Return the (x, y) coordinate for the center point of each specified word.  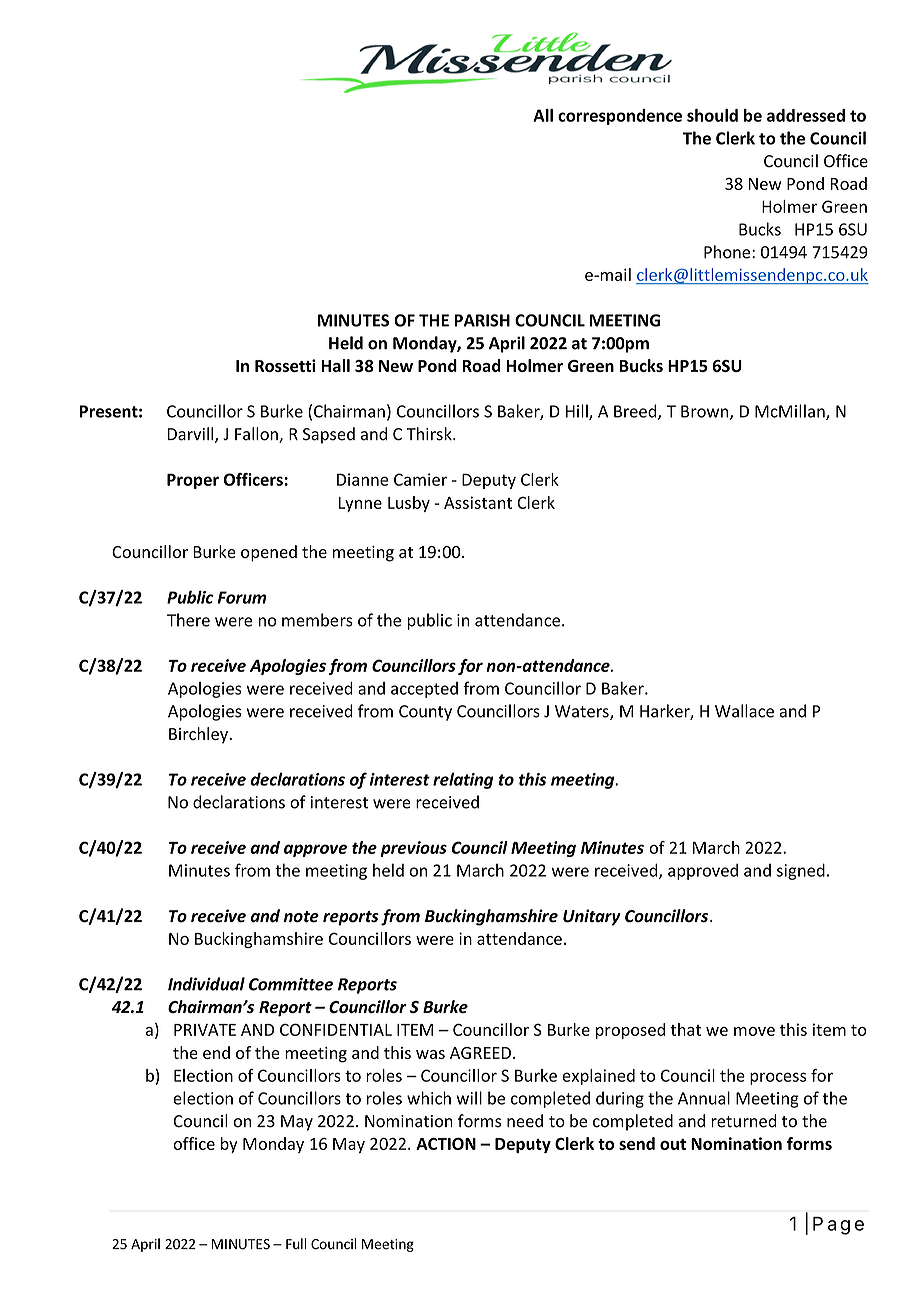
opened (269, 553)
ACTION (446, 1144)
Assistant (478, 502)
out (673, 1144)
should (712, 115)
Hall (335, 365)
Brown (706, 412)
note (301, 917)
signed (801, 871)
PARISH (482, 320)
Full (296, 1244)
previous (413, 849)
